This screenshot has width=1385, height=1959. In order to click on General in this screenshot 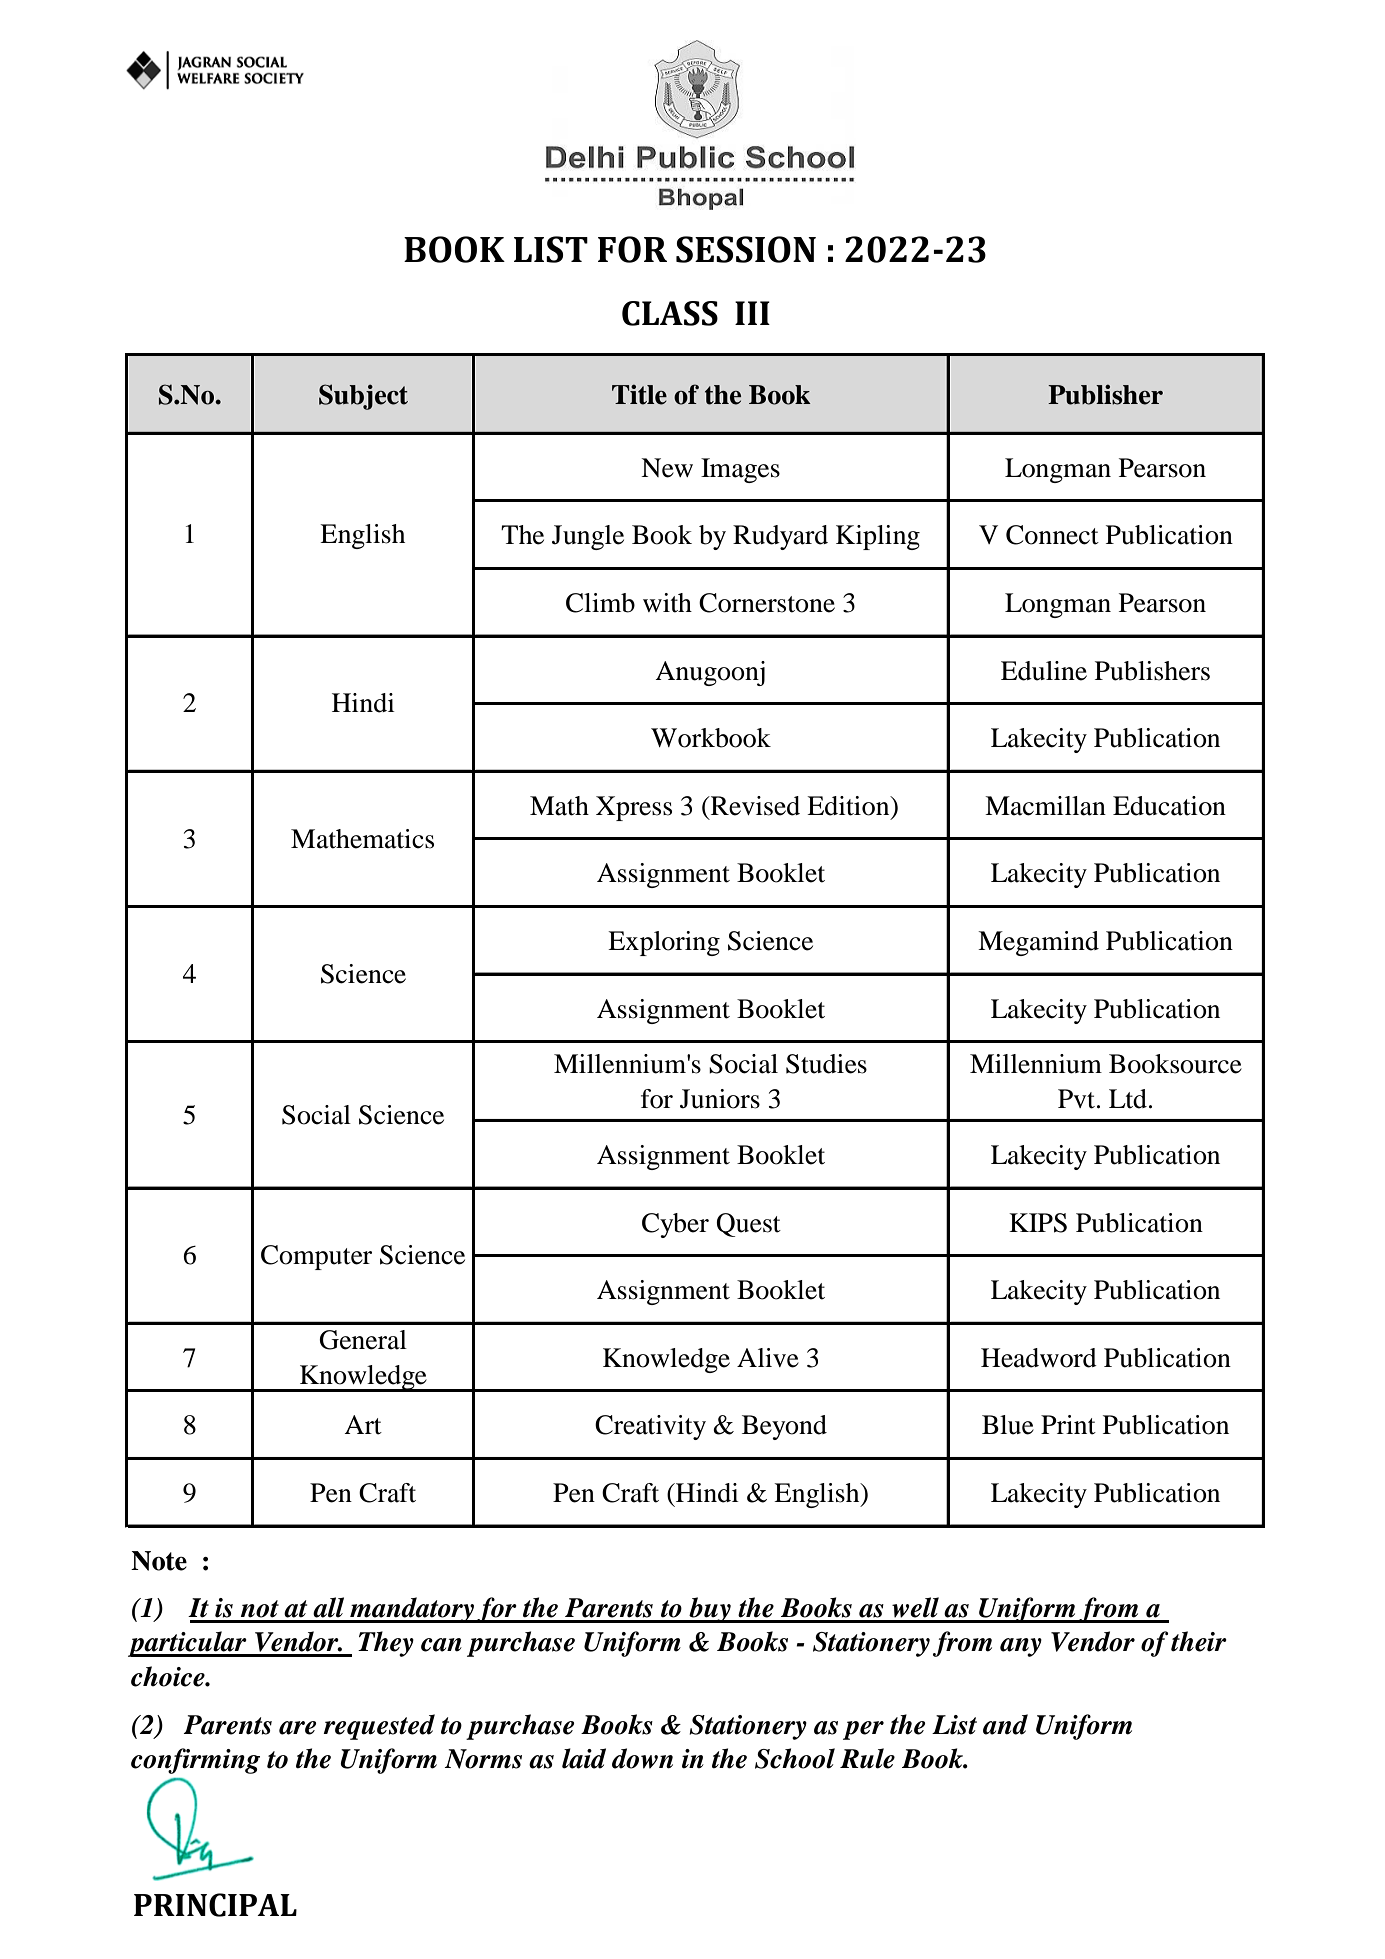, I will do `click(363, 1340)`.
